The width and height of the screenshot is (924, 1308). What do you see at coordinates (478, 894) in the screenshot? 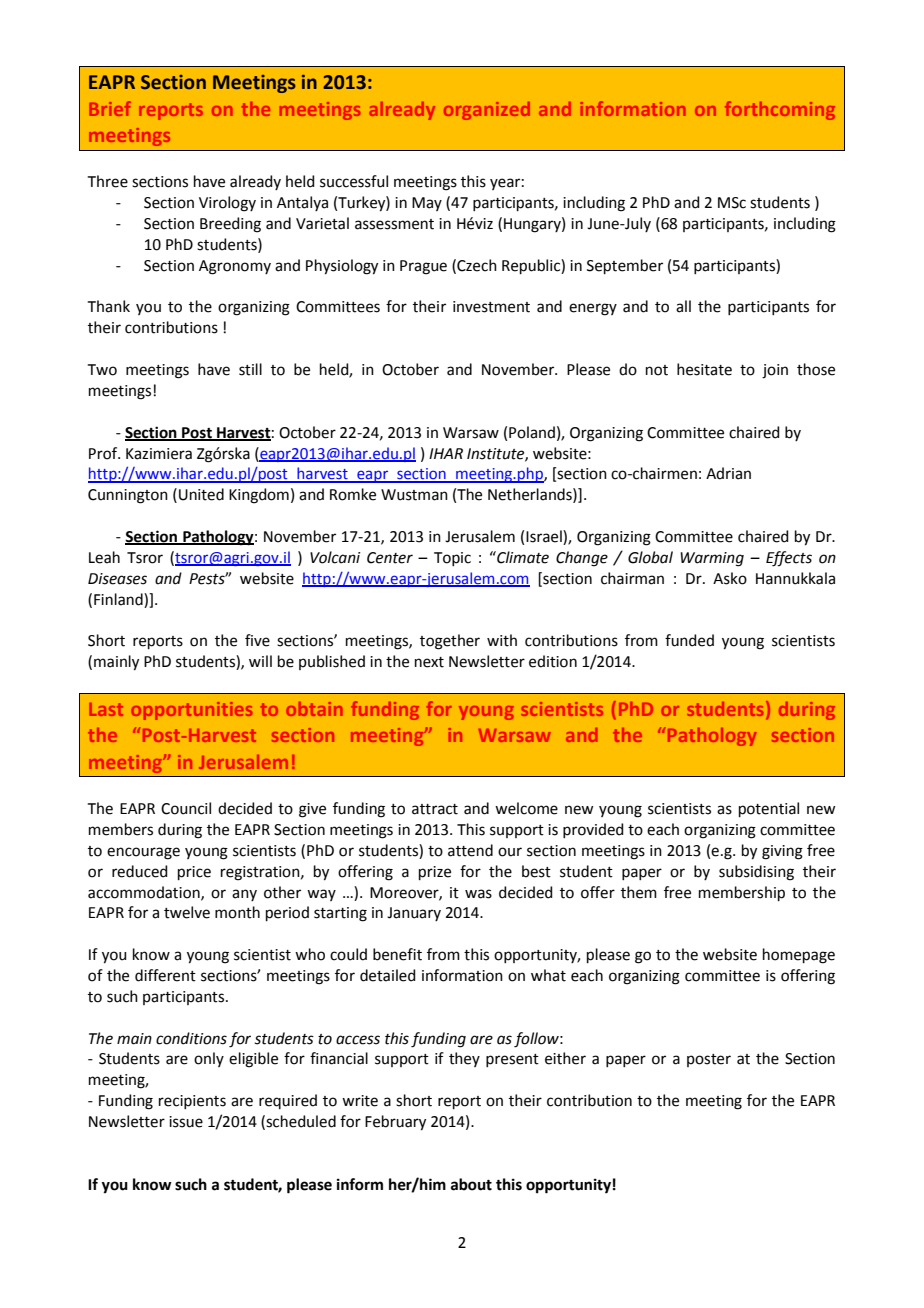
I see `was` at bounding box center [478, 894].
